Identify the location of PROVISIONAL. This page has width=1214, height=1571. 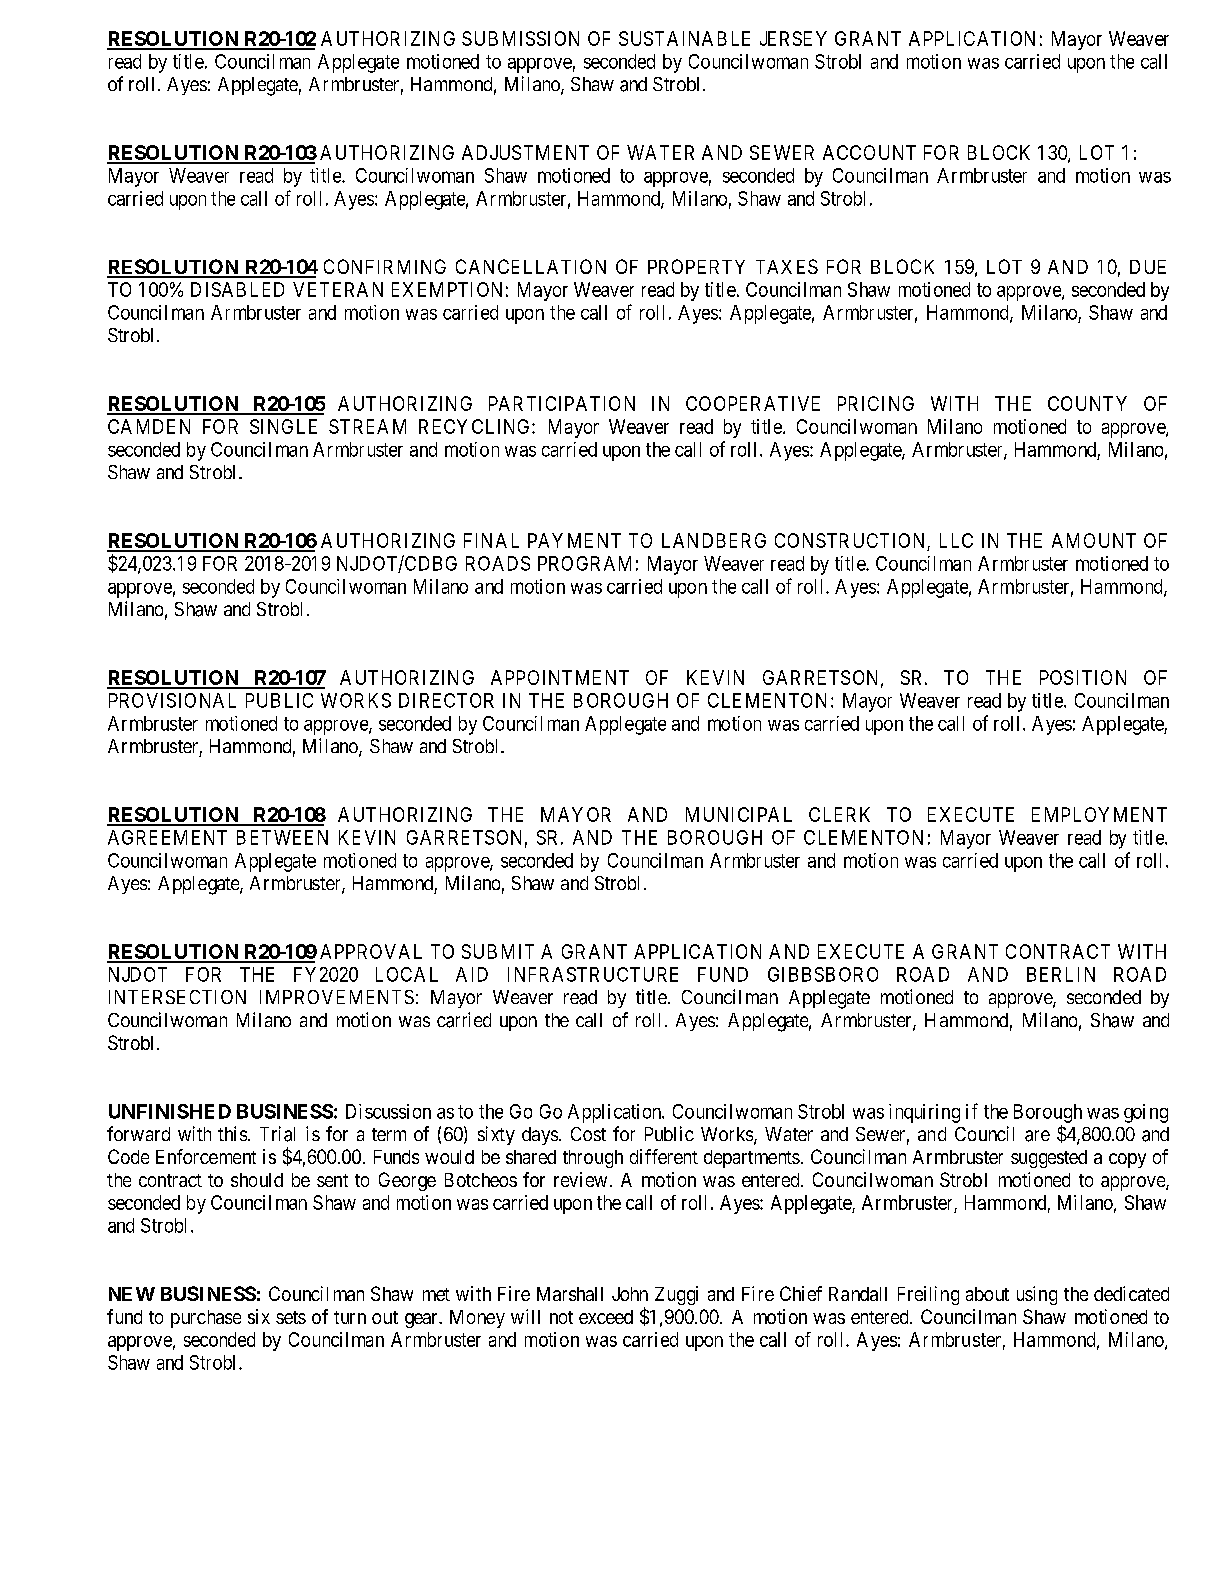
(172, 700).
